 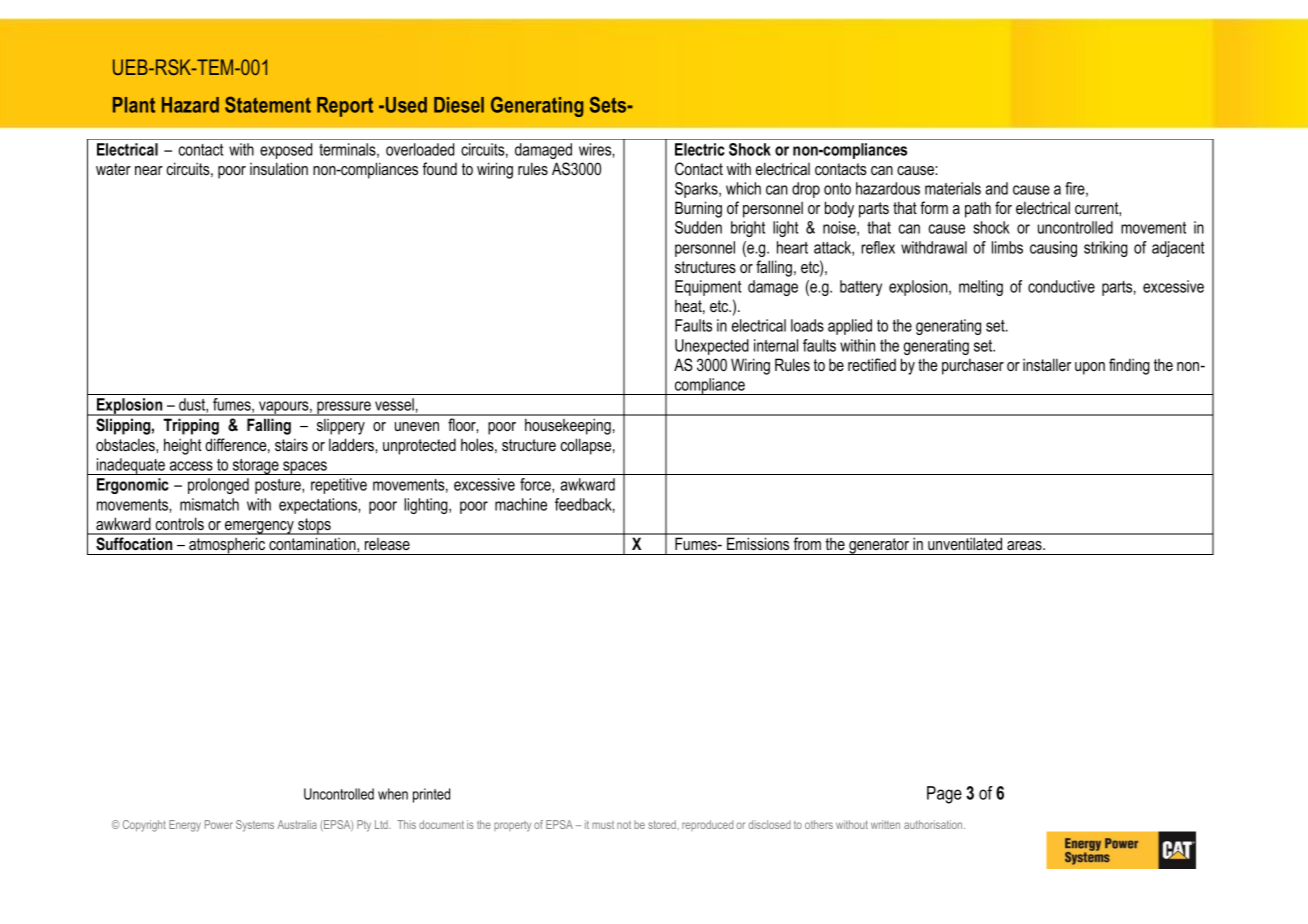 What do you see at coordinates (219, 824) in the document?
I see `Power` at bounding box center [219, 824].
